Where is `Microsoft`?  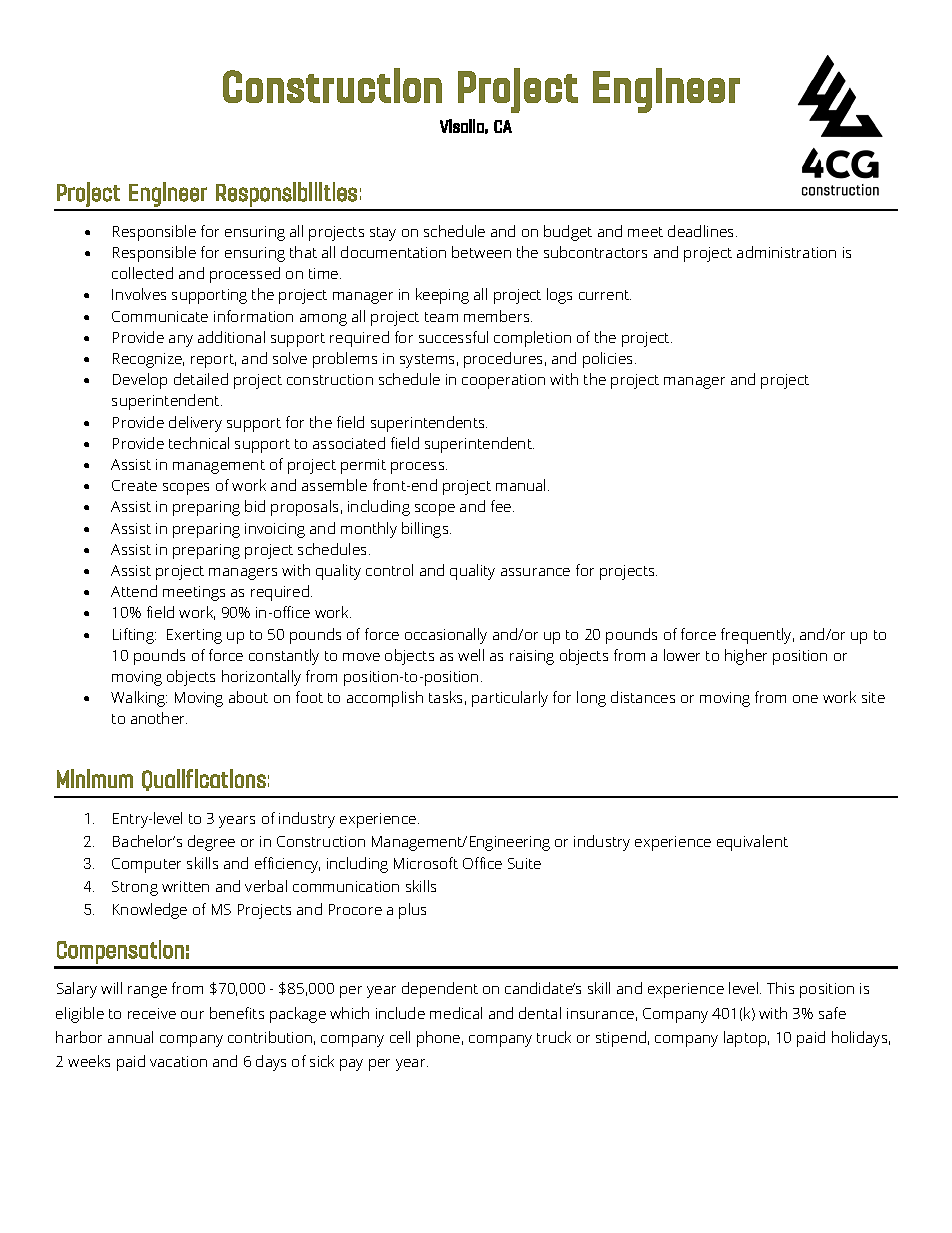 Microsoft is located at coordinates (426, 863).
